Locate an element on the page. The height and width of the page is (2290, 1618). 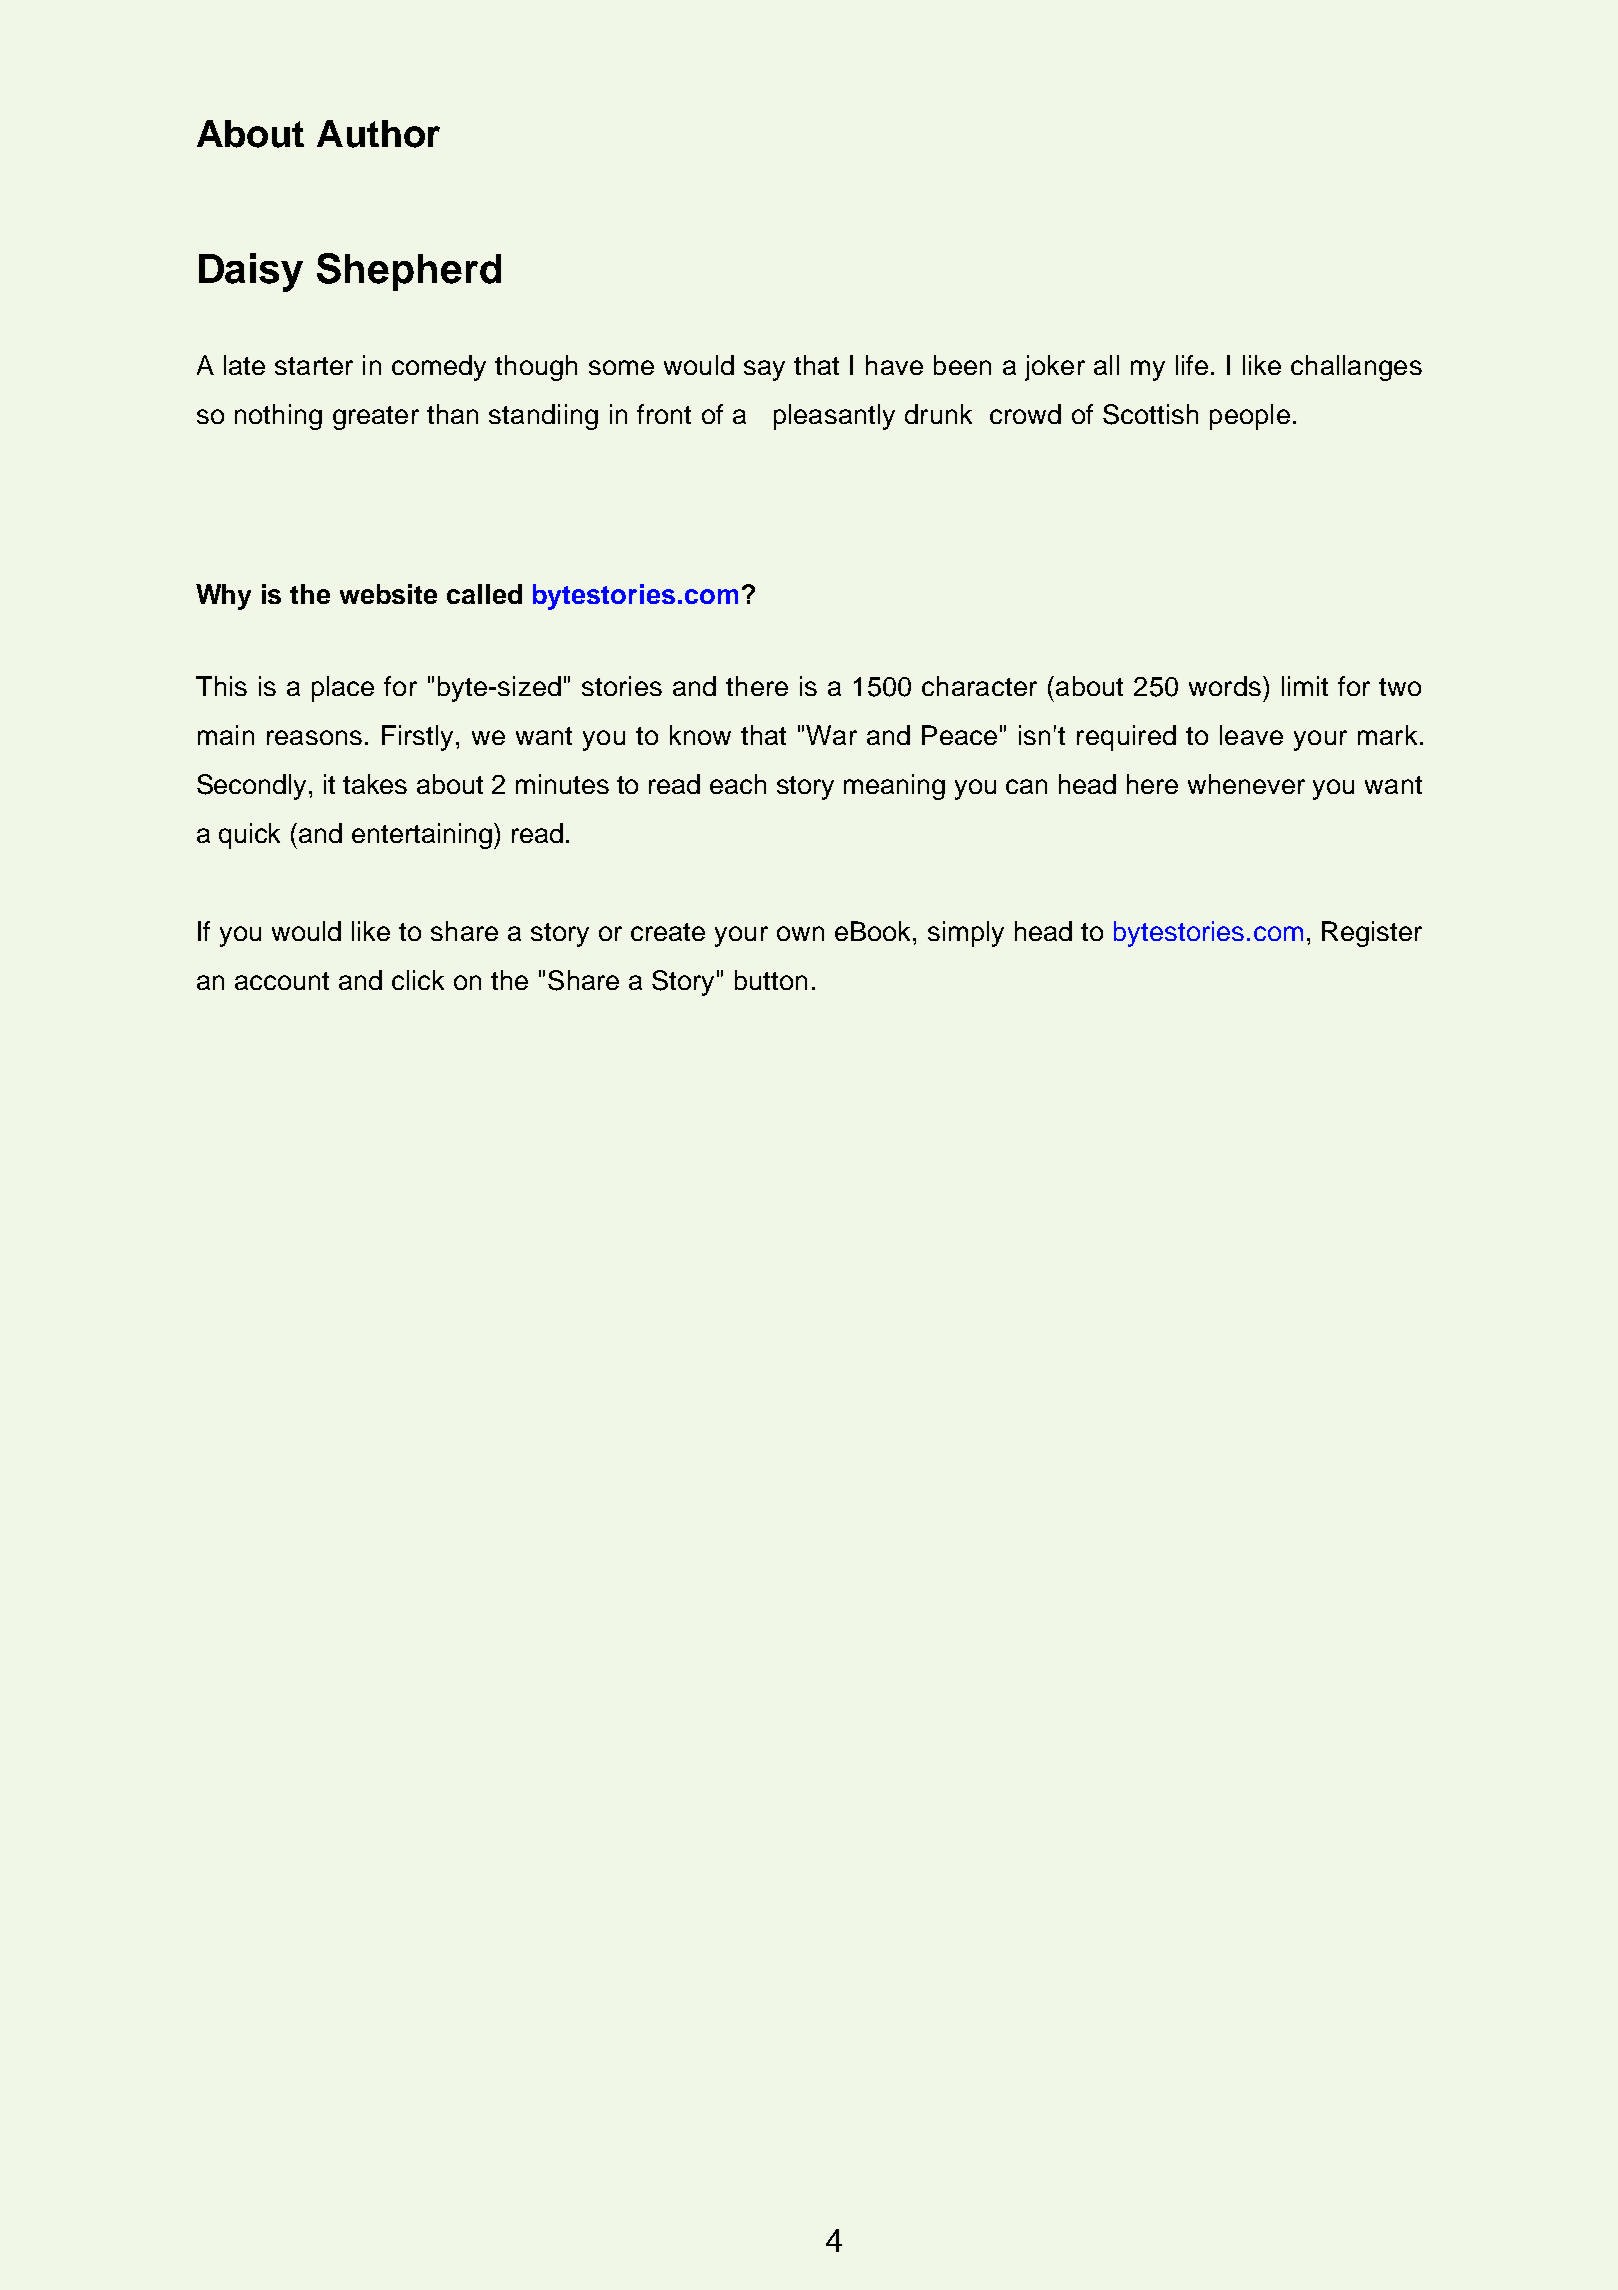
click is located at coordinates (418, 980).
